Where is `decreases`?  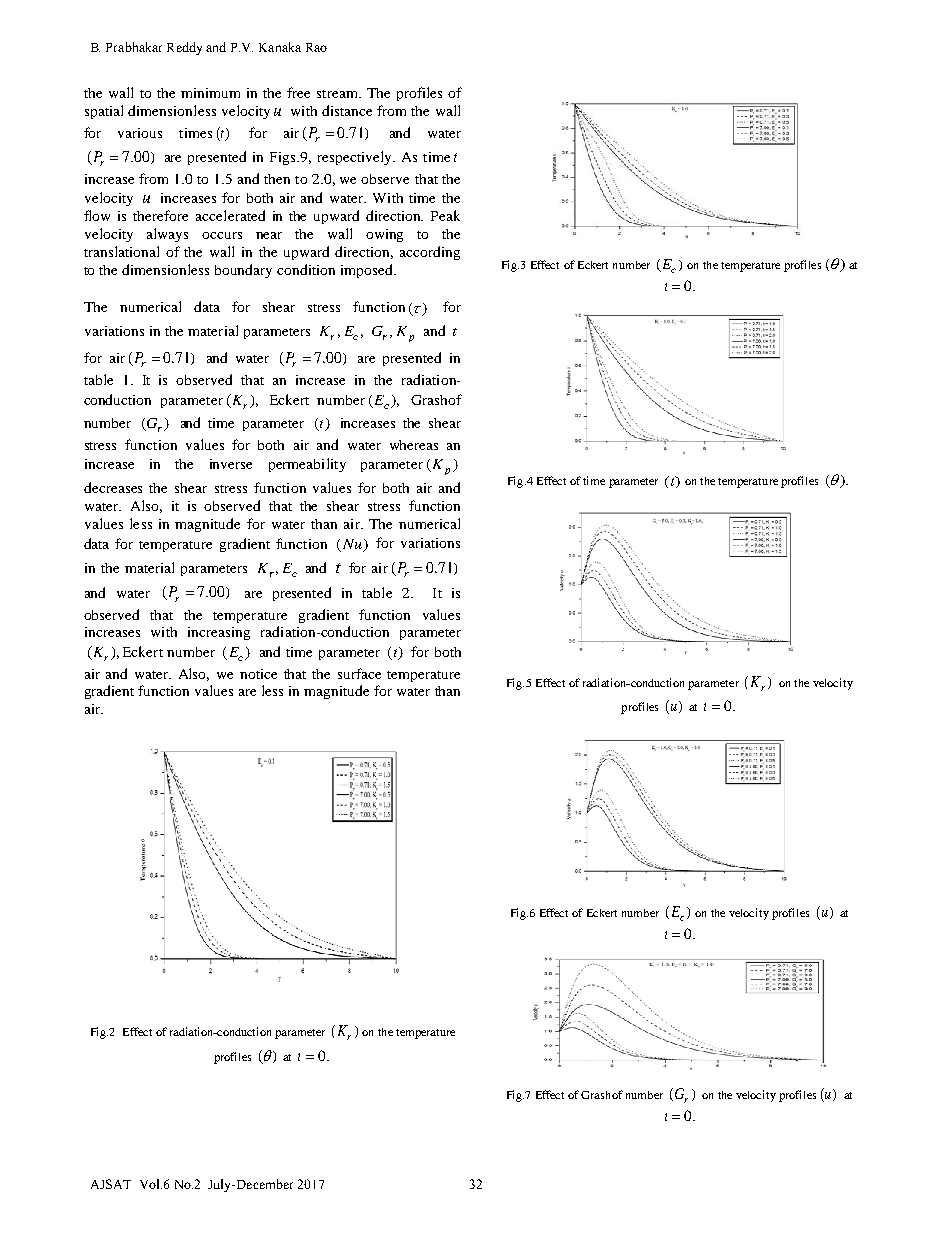
decreases is located at coordinates (113, 487).
